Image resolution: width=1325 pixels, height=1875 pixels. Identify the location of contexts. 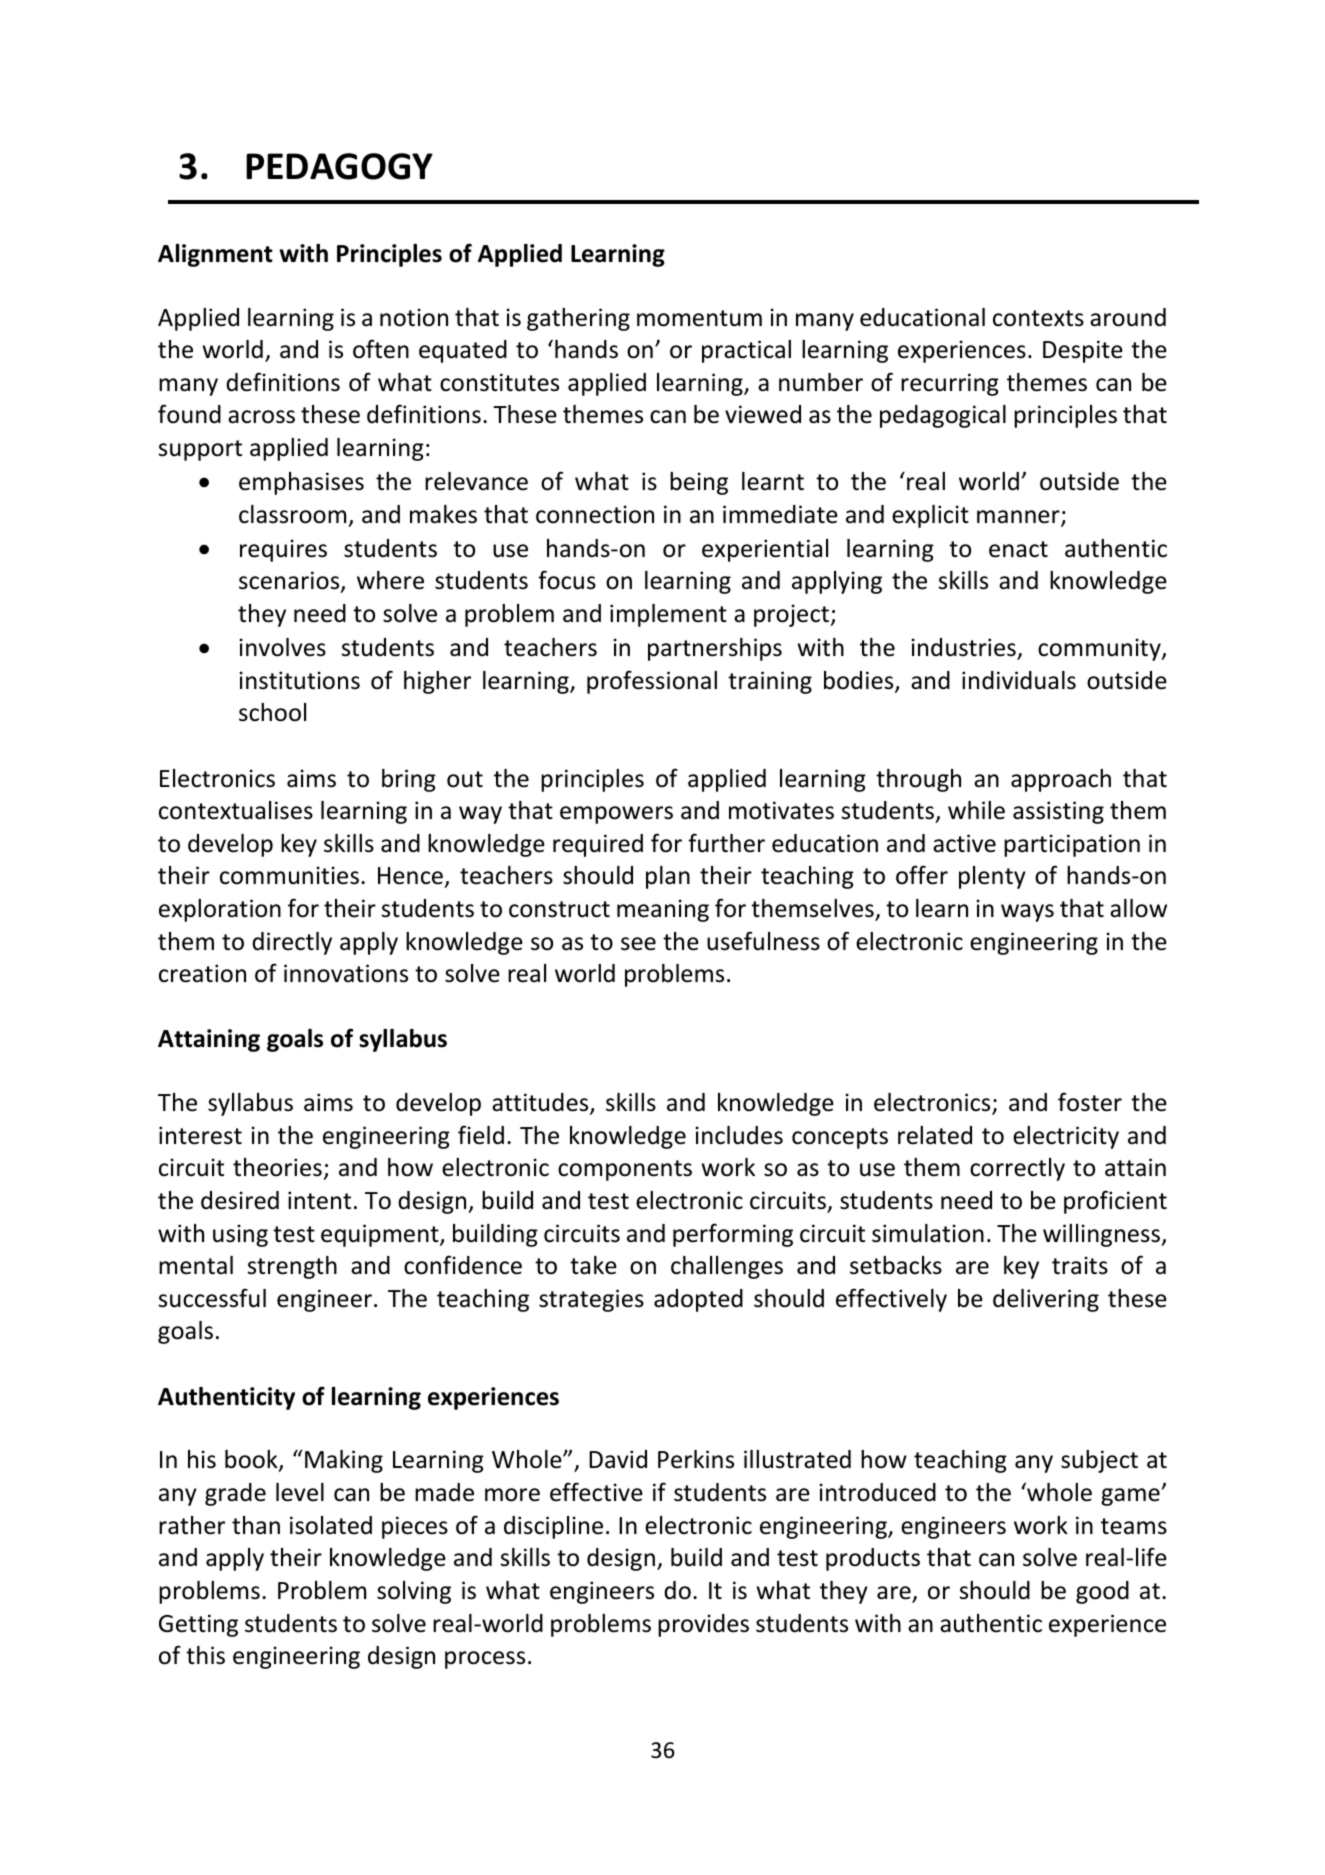
(1038, 318).
